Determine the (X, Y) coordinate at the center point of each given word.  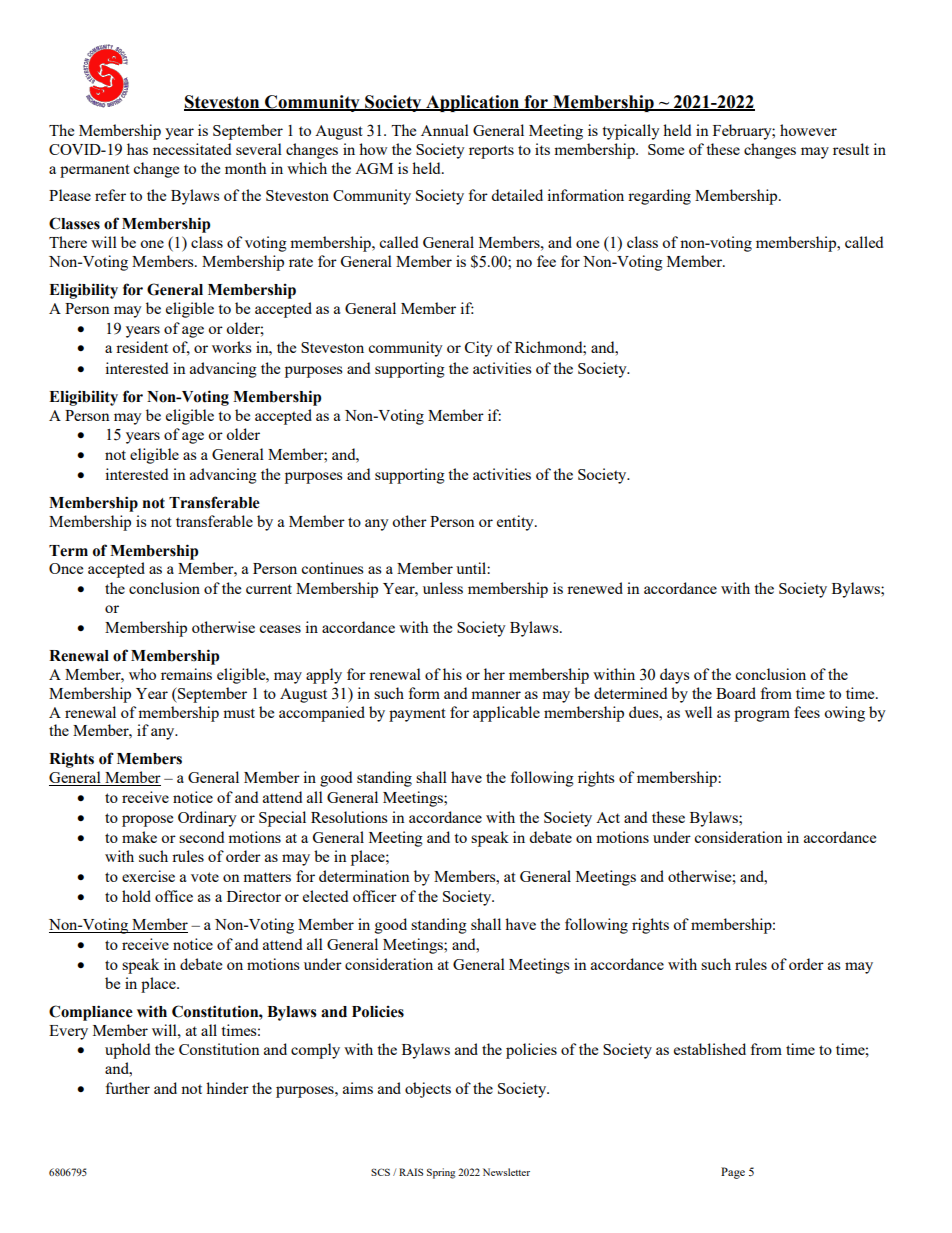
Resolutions (349, 817)
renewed (595, 588)
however (808, 130)
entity (516, 523)
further (127, 1088)
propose (147, 821)
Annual (445, 130)
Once (66, 568)
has (137, 149)
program (762, 716)
